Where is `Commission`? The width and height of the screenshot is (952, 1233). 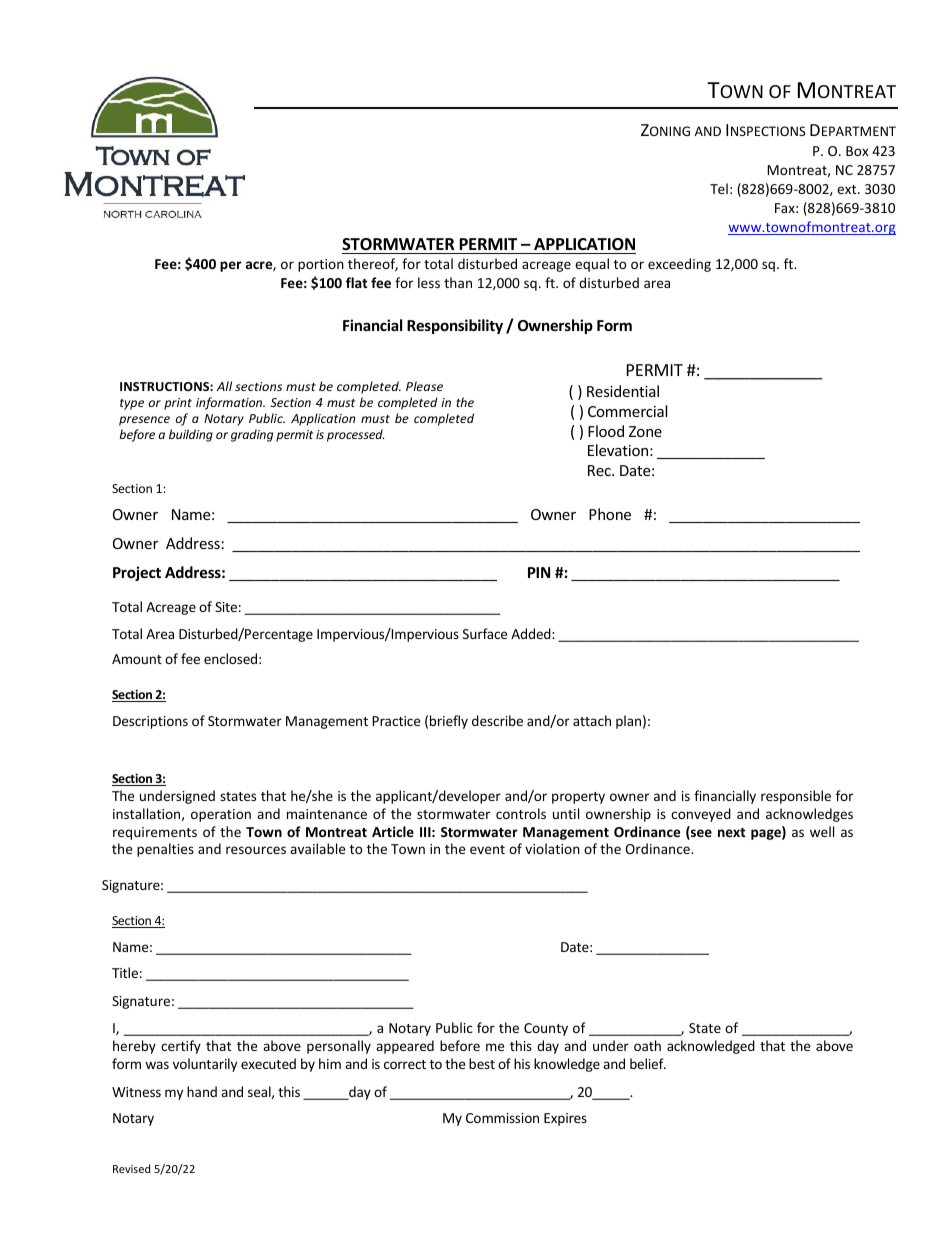 Commission is located at coordinates (502, 1118).
